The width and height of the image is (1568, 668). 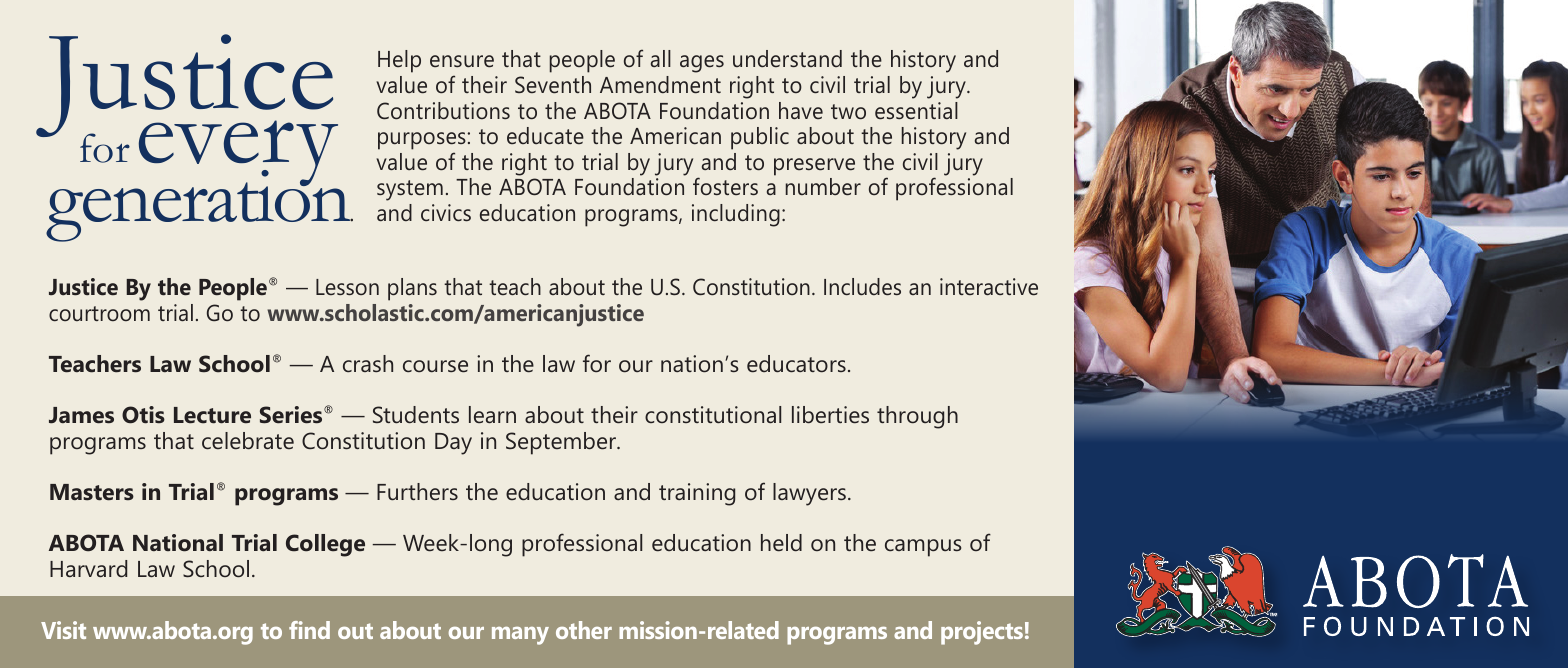 I want to click on Visit, so click(x=63, y=630).
